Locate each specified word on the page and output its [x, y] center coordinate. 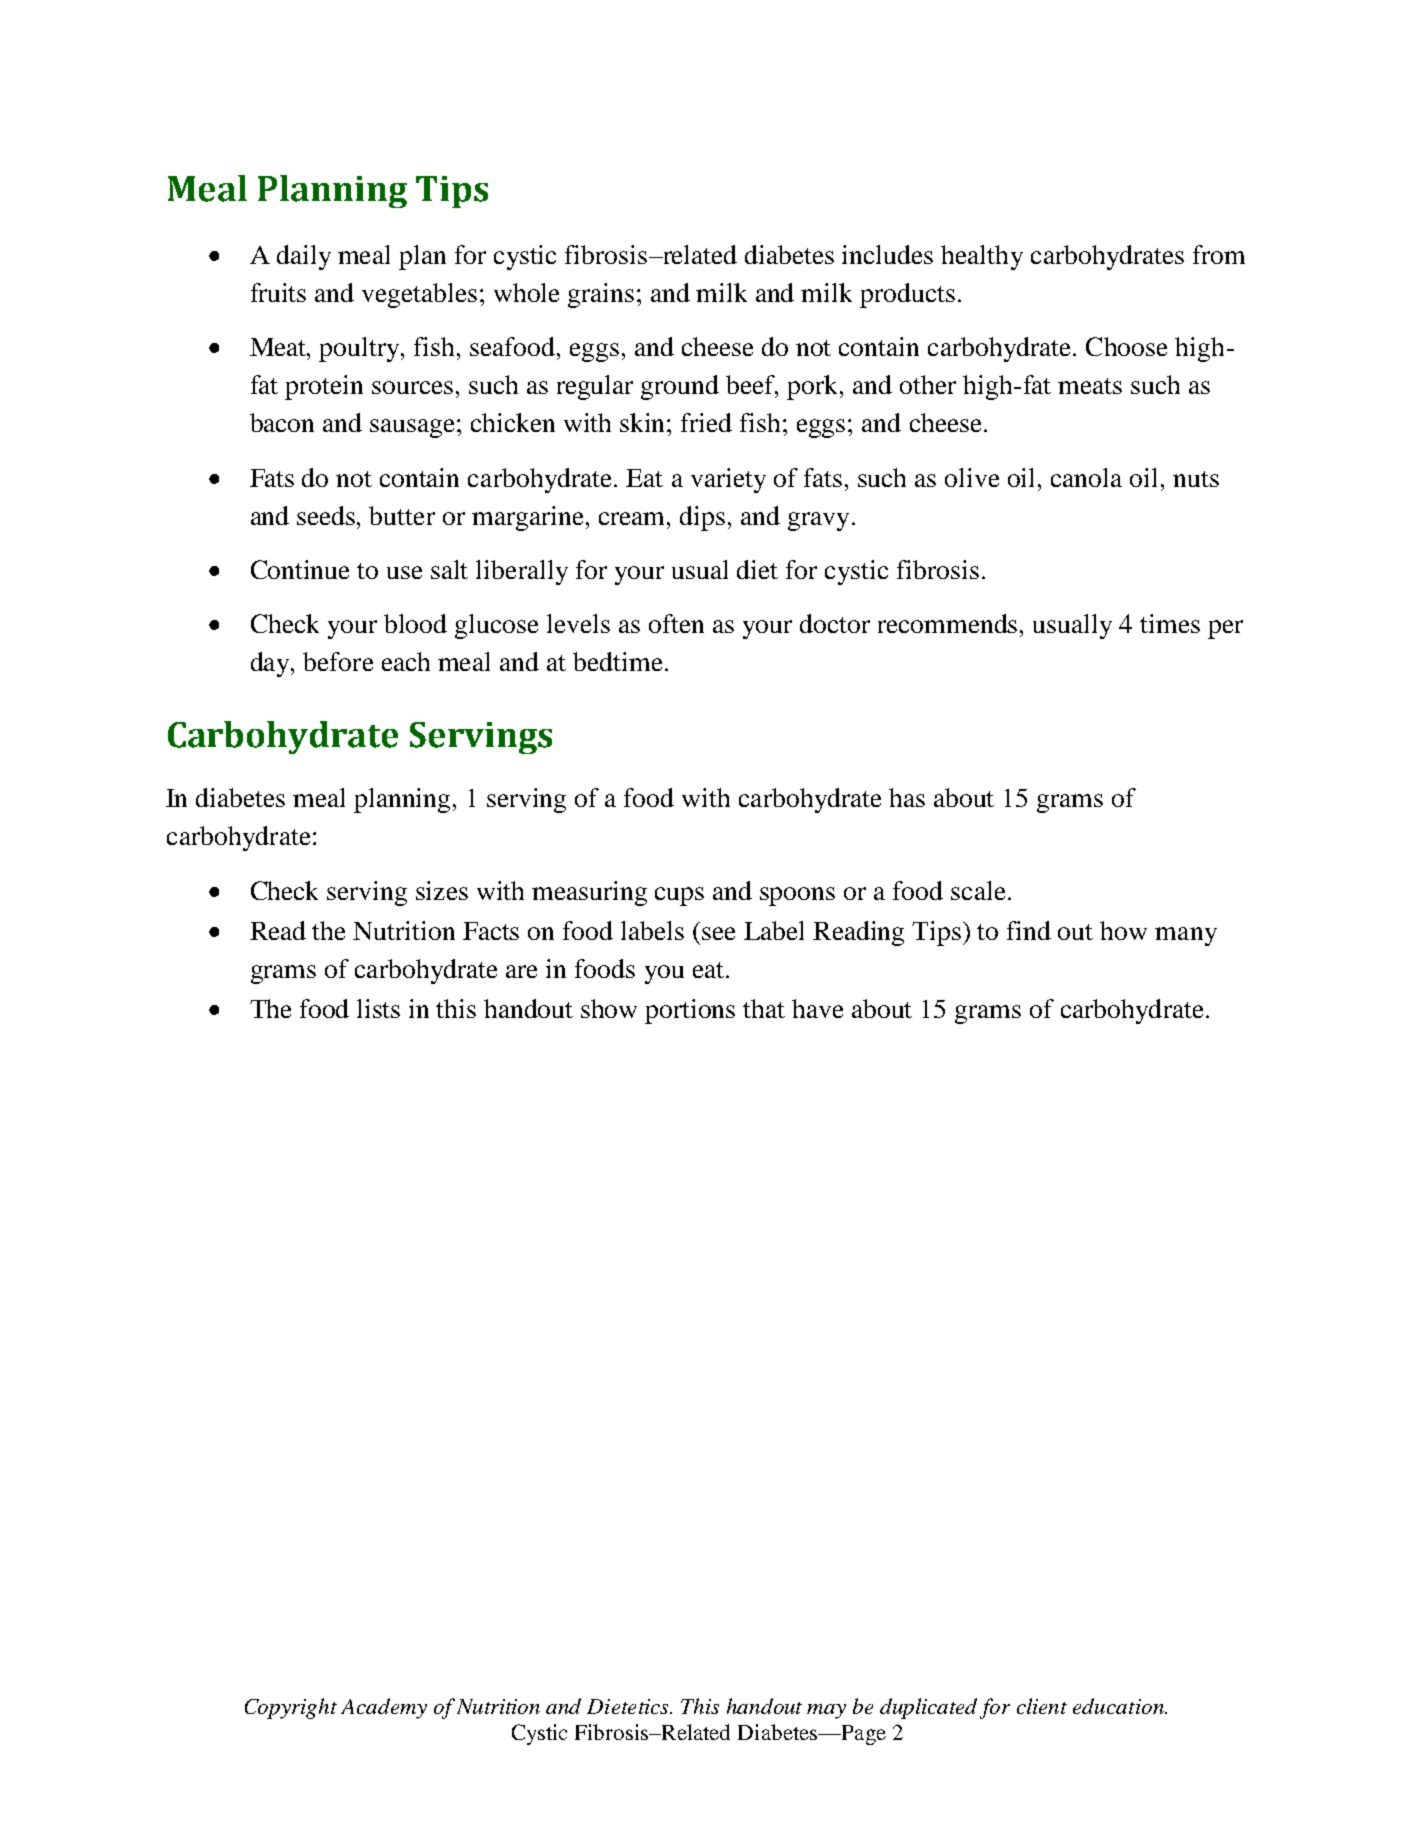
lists [378, 1008]
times [1170, 623]
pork [814, 387]
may [826, 1711]
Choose [1126, 346]
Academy [384, 1708]
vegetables [419, 295]
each [406, 661]
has [907, 797]
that [764, 1008]
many [1186, 936]
